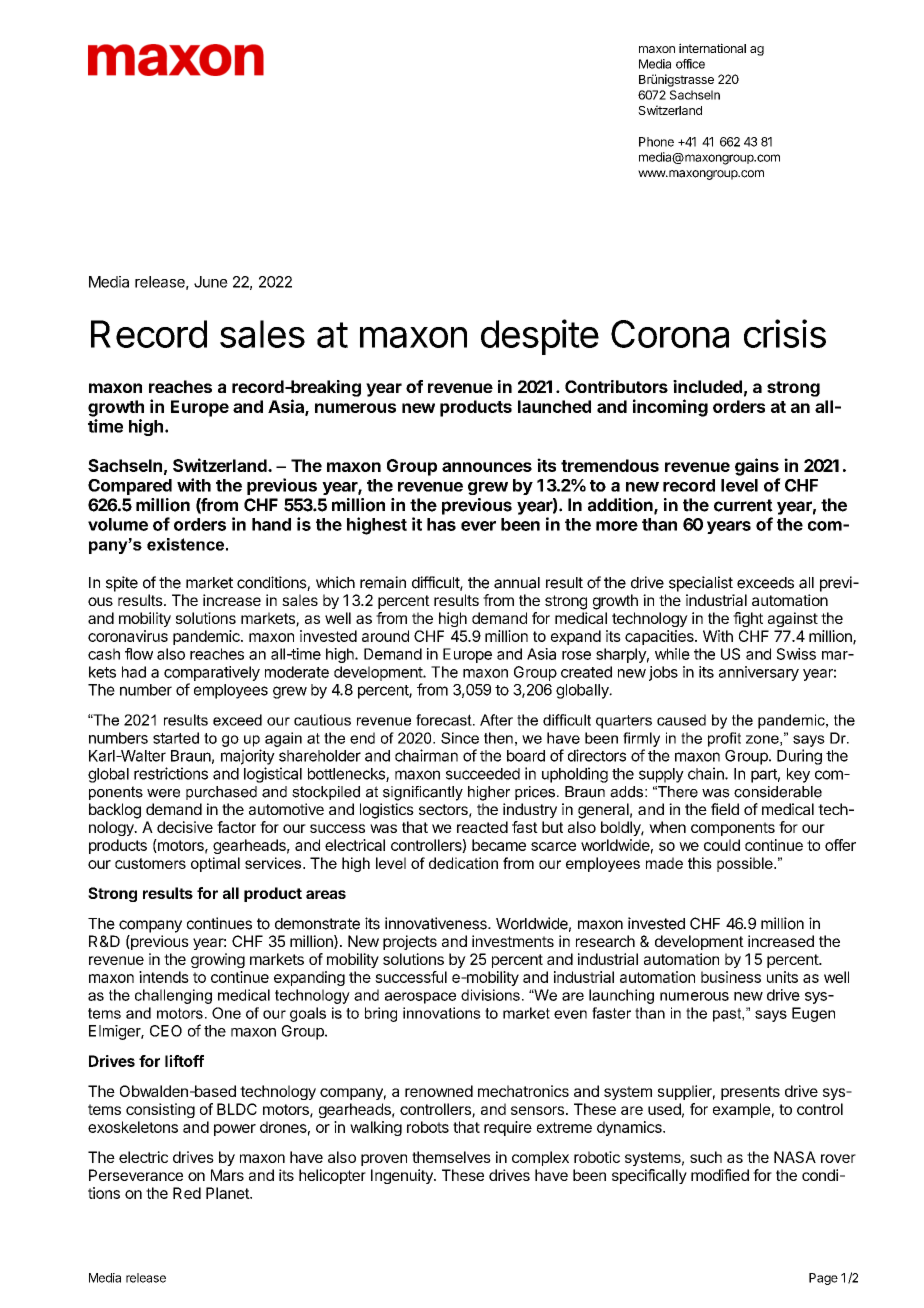 The width and height of the screenshot is (924, 1308). I want to click on international, so click(712, 48).
